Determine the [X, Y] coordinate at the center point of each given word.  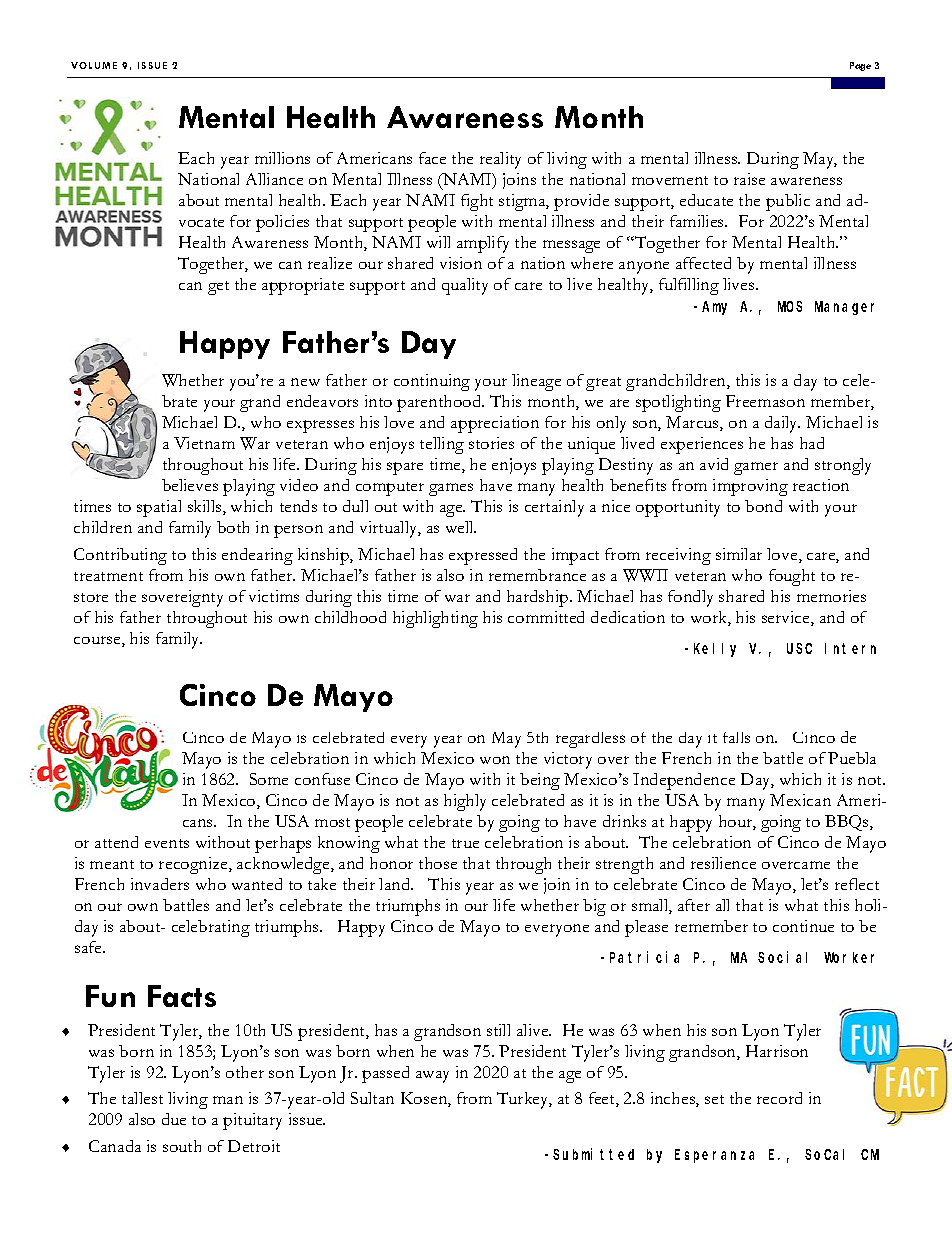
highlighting [435, 619]
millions [282, 158]
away [432, 1077]
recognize [194, 865]
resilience [723, 863]
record [779, 1098]
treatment [108, 576]
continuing [432, 382]
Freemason [765, 401]
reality [500, 160]
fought [792, 577]
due [174, 1119]
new [305, 382]
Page [860, 66]
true [465, 843]
